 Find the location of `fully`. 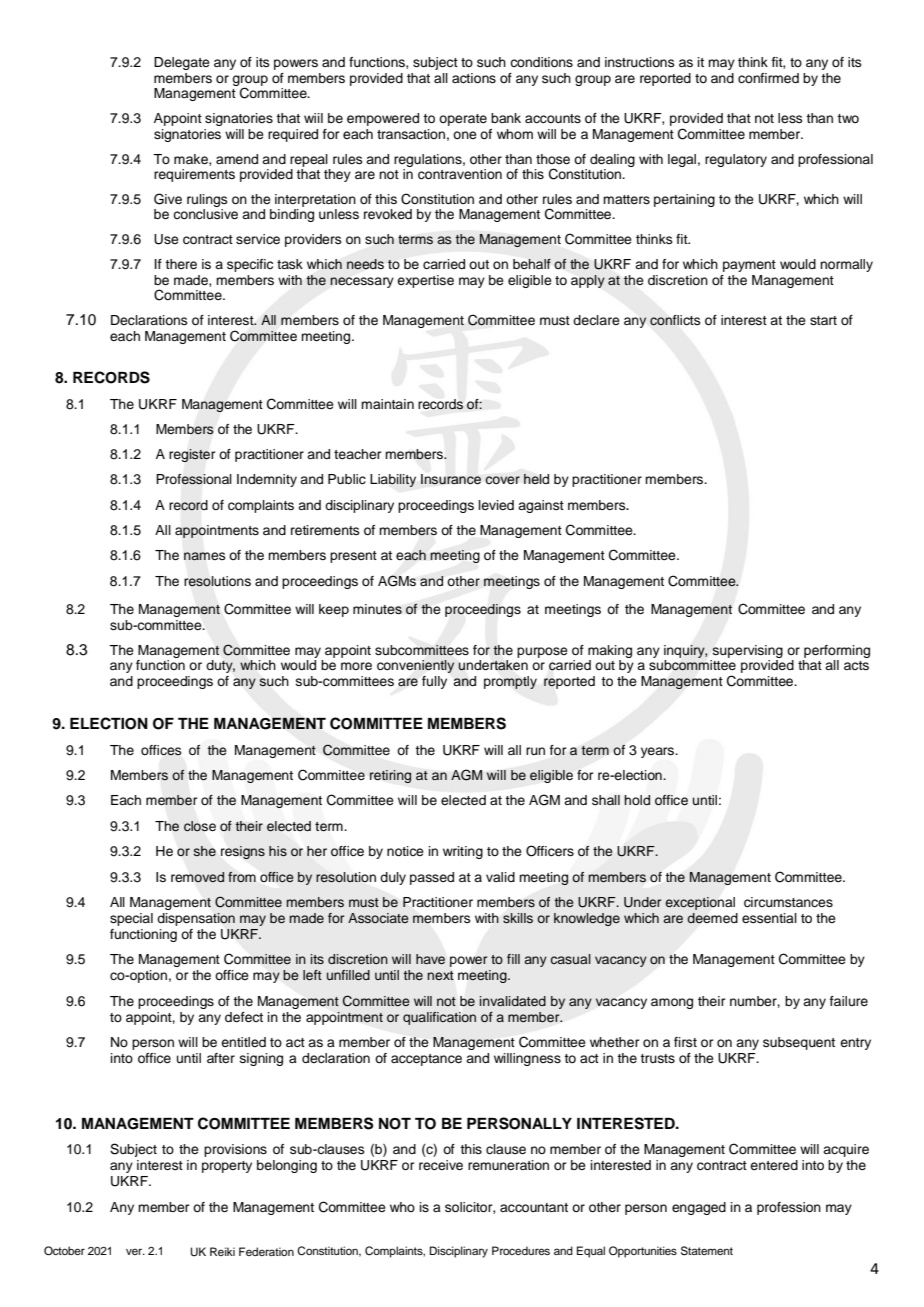

fully is located at coordinates (434, 682).
